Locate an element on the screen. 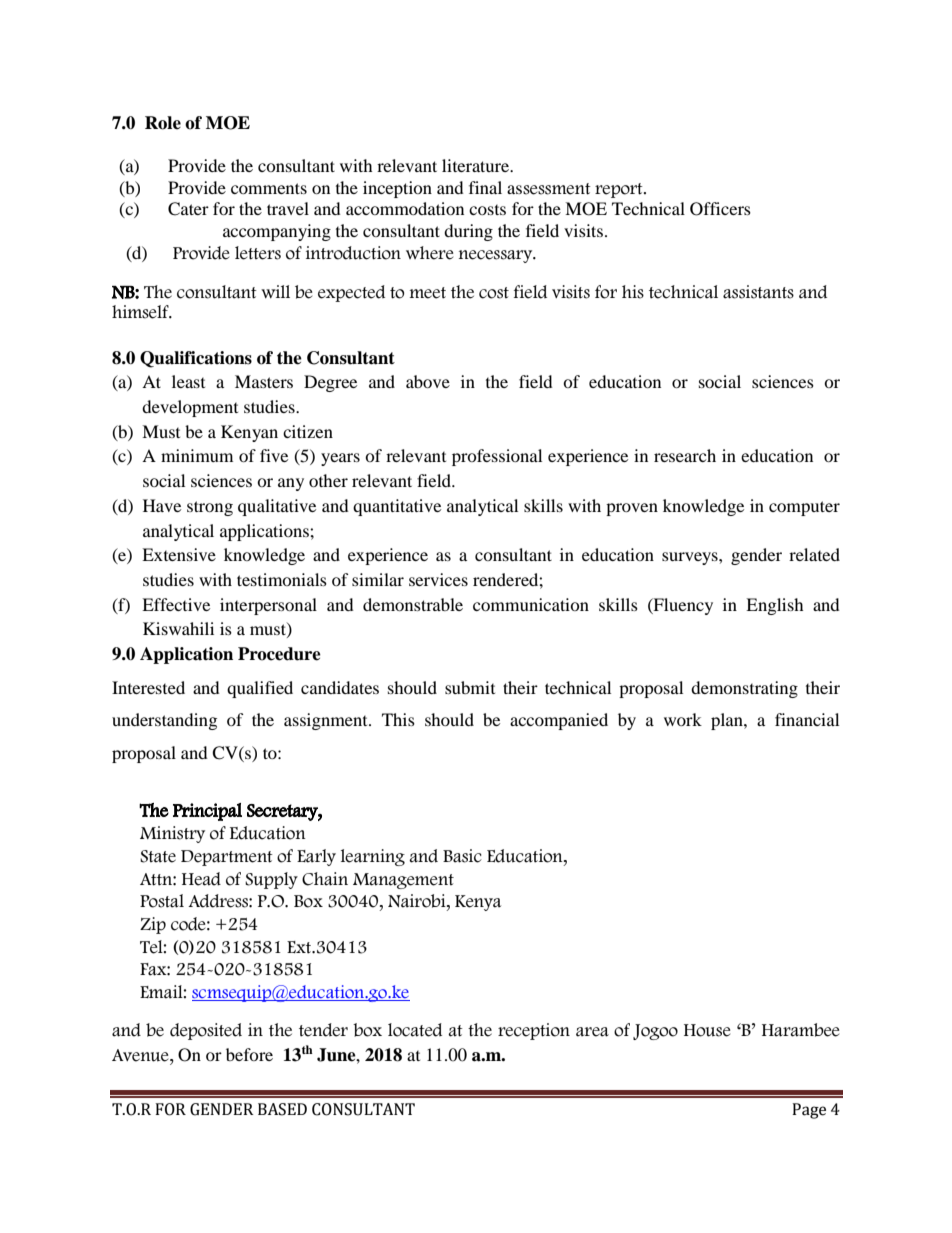 This screenshot has height=1233, width=952. English is located at coordinates (775, 606).
